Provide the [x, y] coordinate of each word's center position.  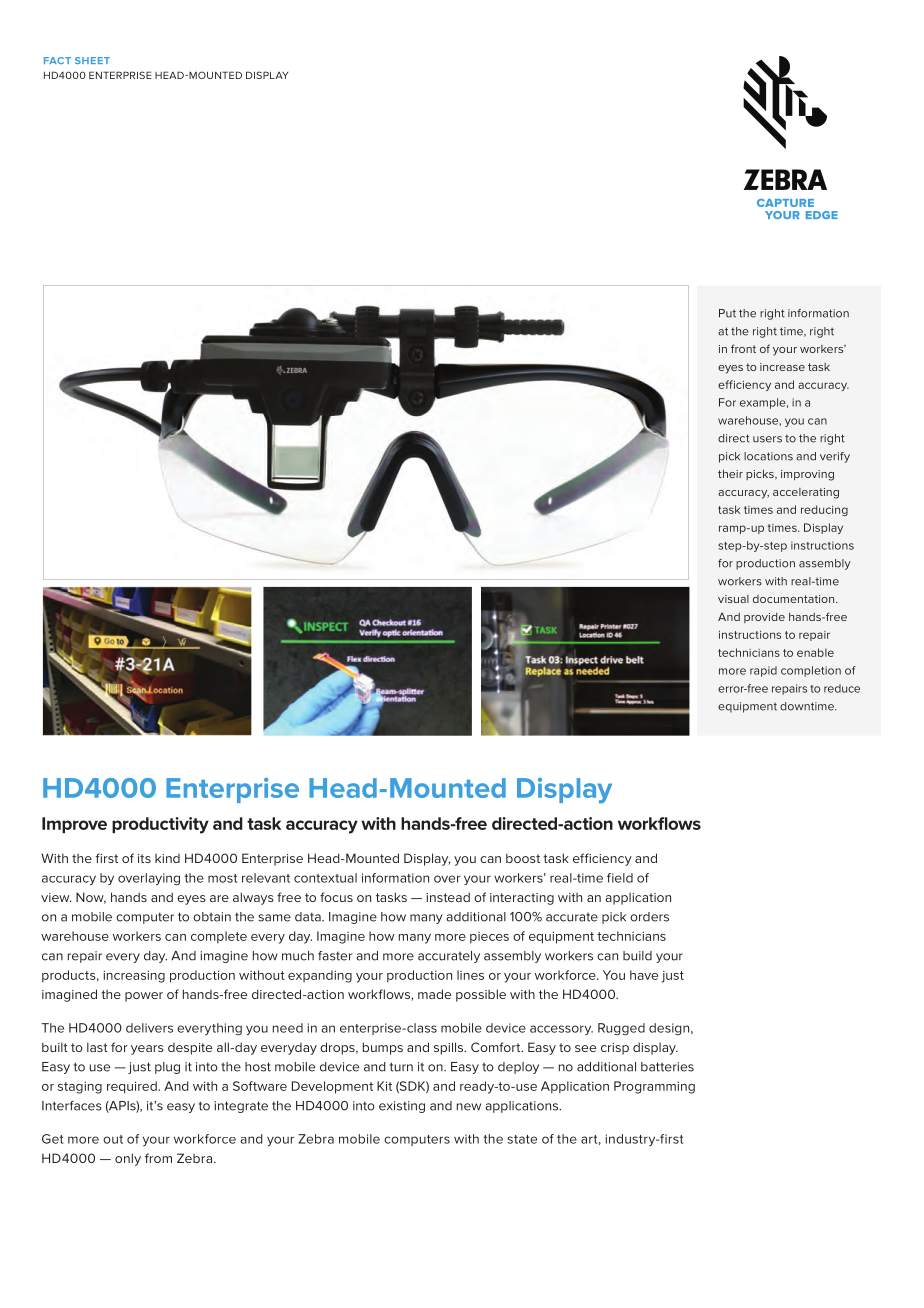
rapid [763, 671]
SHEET [92, 60]
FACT [57, 60]
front [743, 348]
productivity [160, 825]
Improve [74, 825]
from [158, 1158]
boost [523, 858]
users [767, 439]
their [730, 473]
